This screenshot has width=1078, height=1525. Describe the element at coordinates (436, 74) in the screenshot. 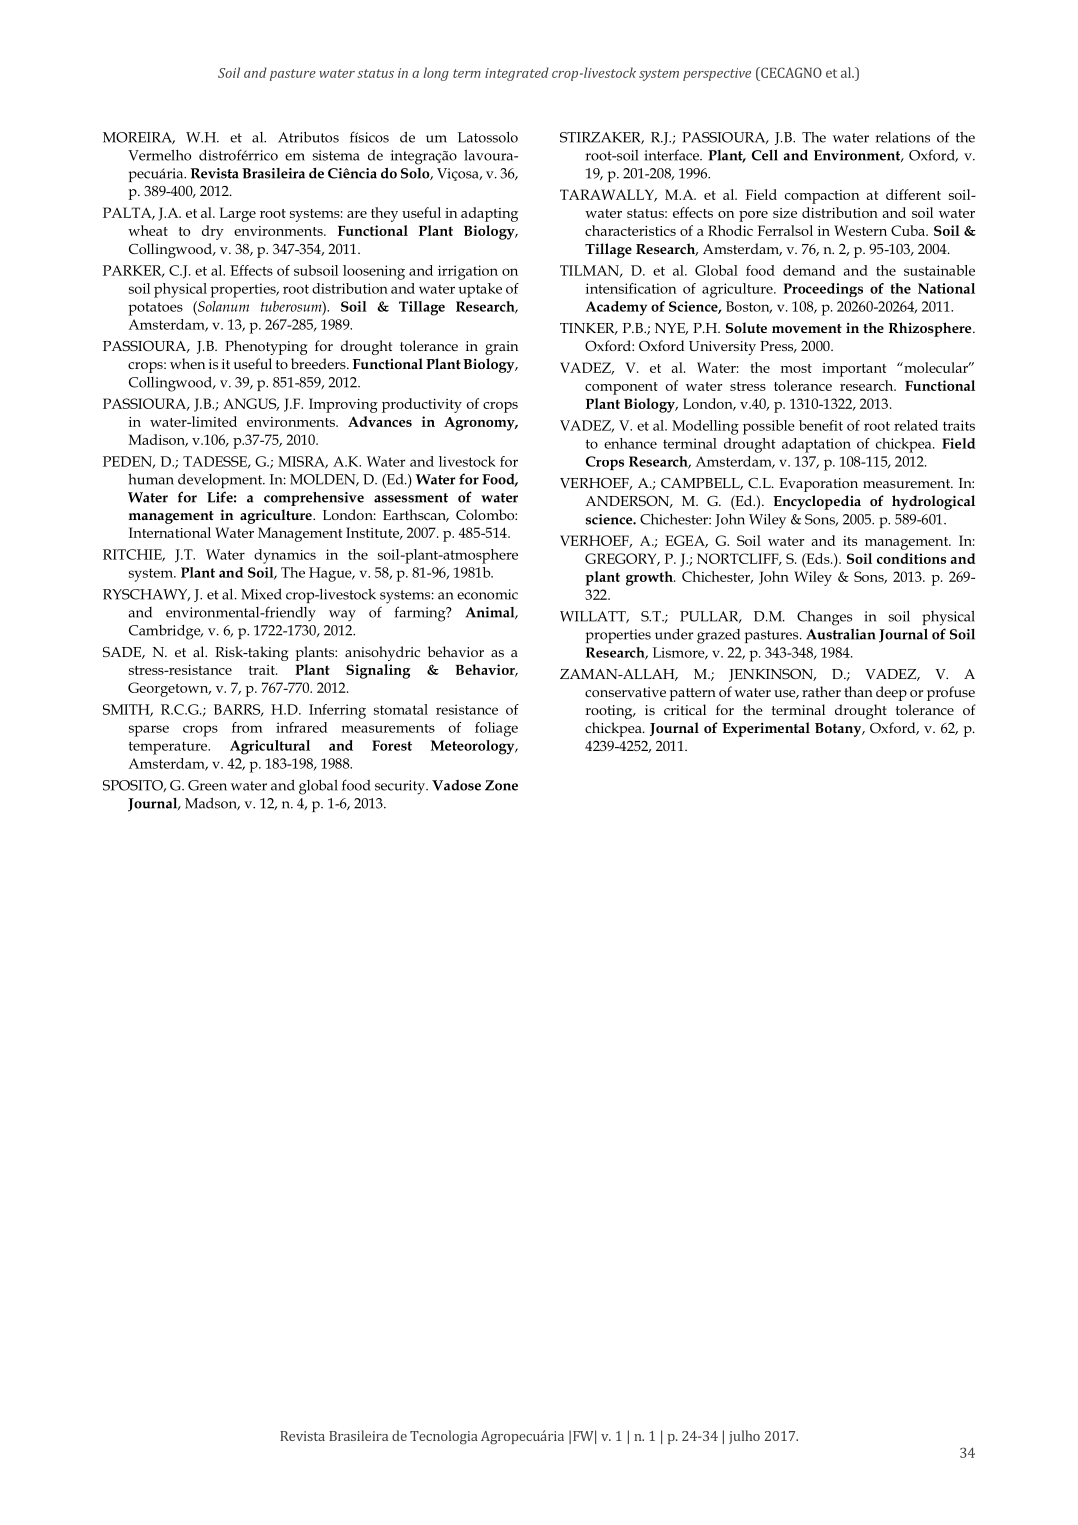

I see `long` at that location.
